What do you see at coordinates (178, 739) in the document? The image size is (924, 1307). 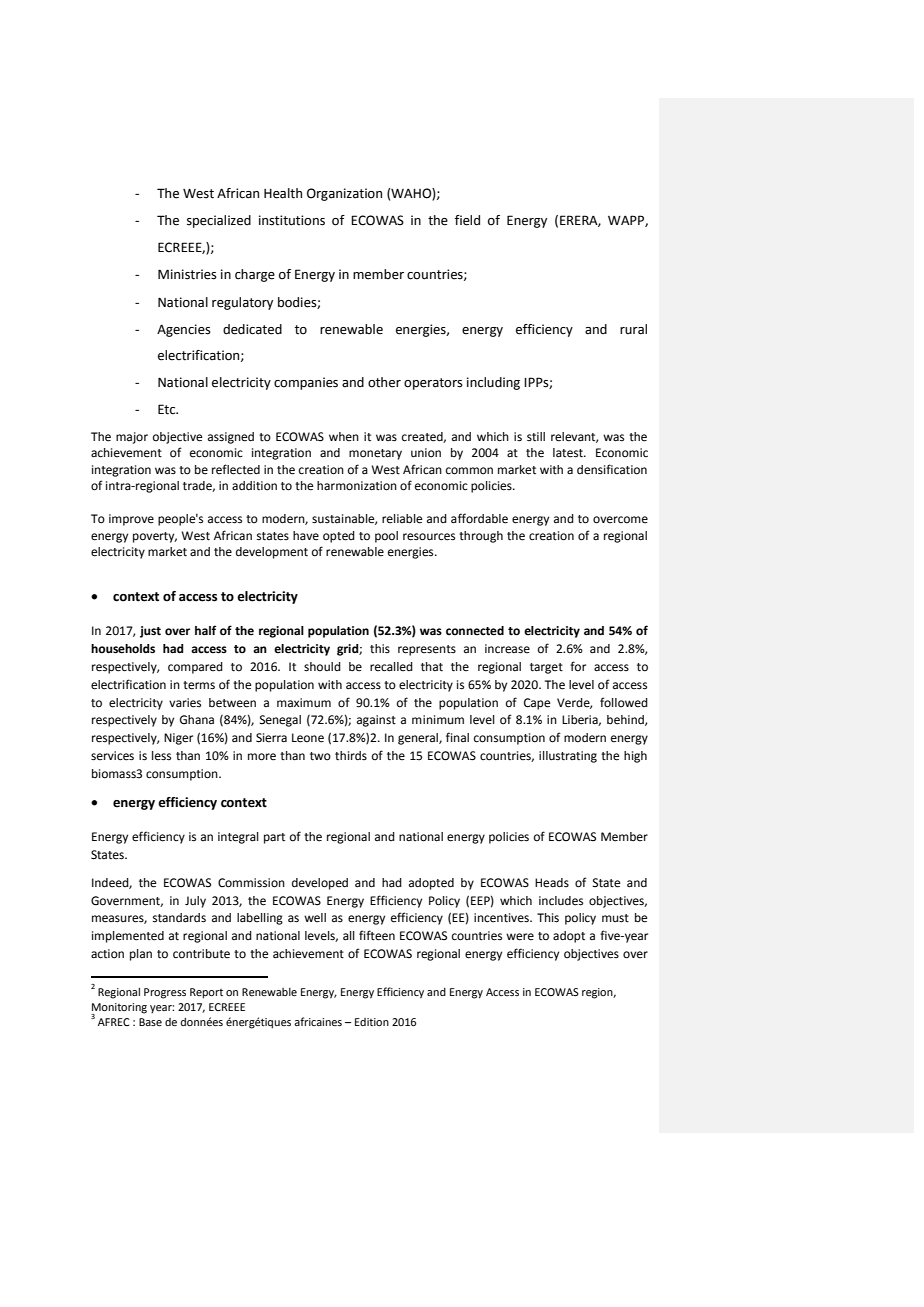 I see `Niger` at bounding box center [178, 739].
